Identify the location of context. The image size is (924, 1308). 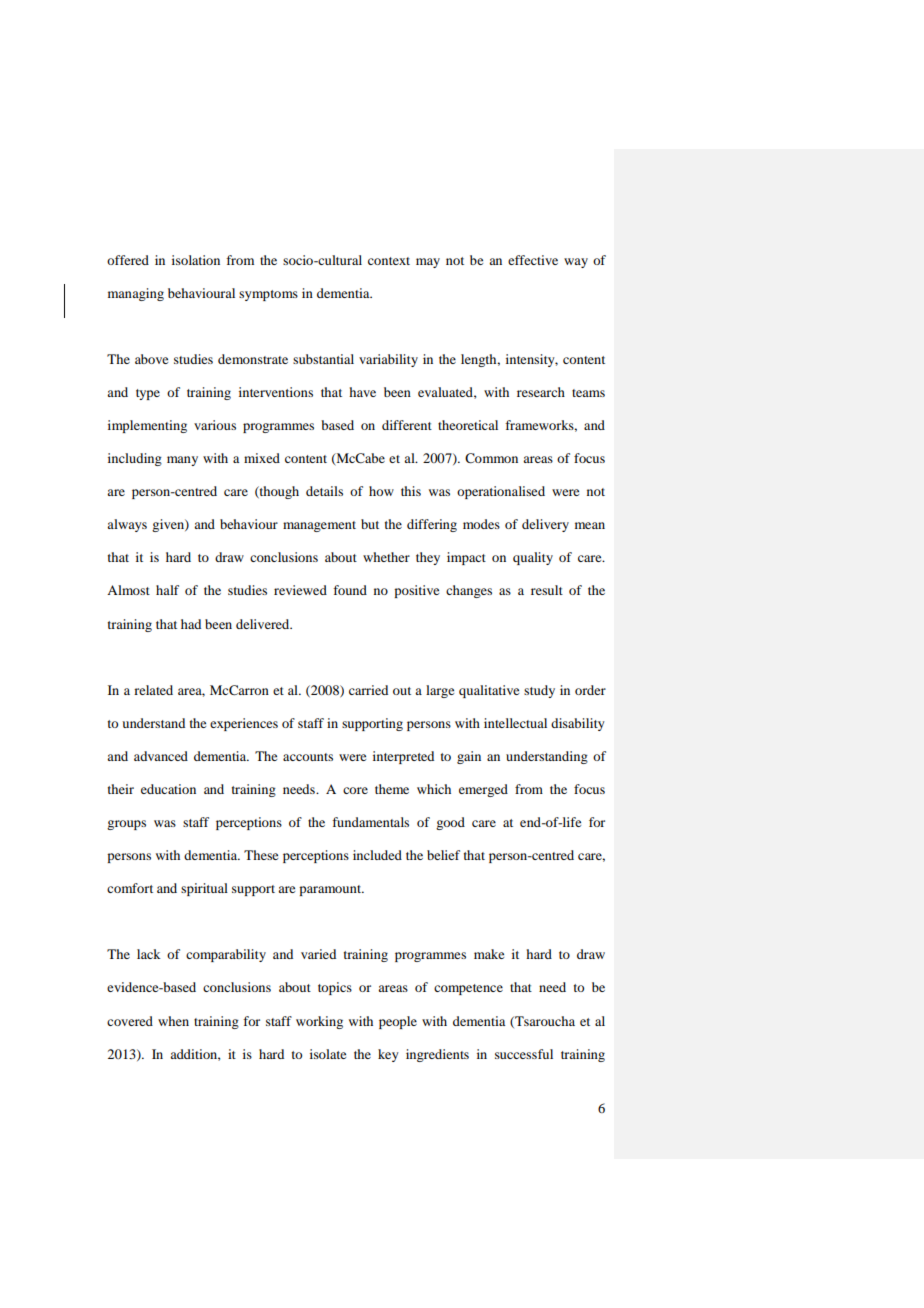
(389, 261).
